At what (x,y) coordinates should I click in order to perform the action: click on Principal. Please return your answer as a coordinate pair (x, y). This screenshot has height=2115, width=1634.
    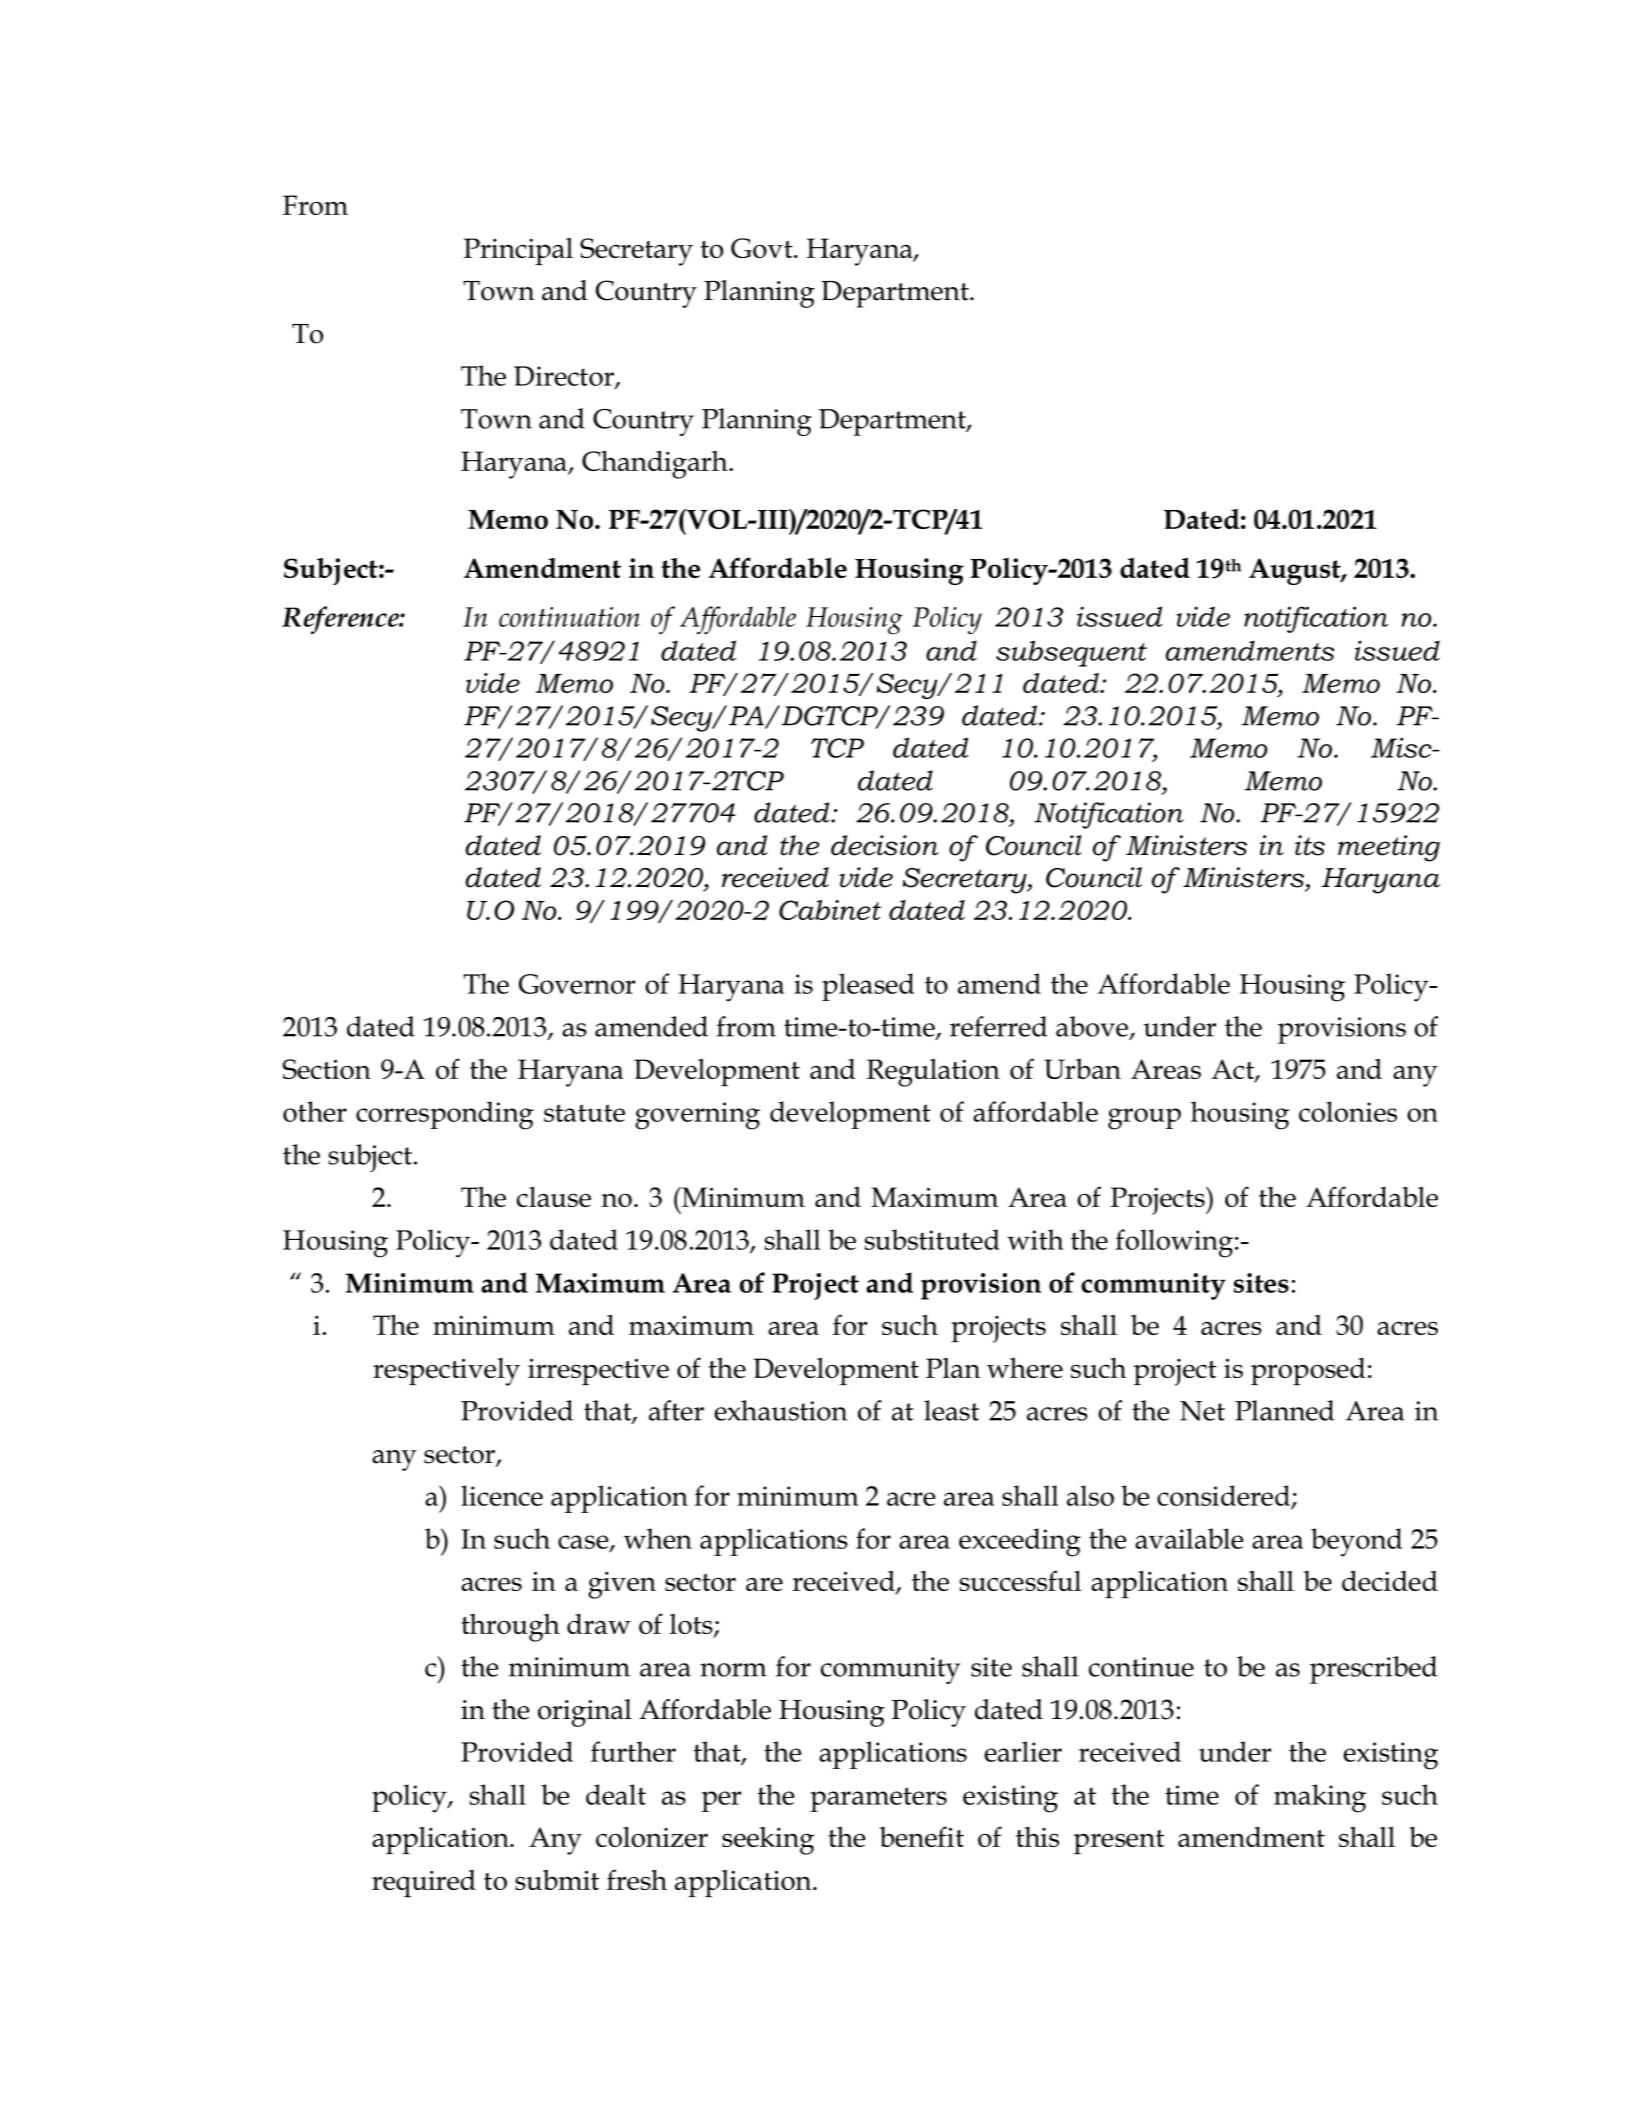
    Looking at the image, I should click on (518, 251).
